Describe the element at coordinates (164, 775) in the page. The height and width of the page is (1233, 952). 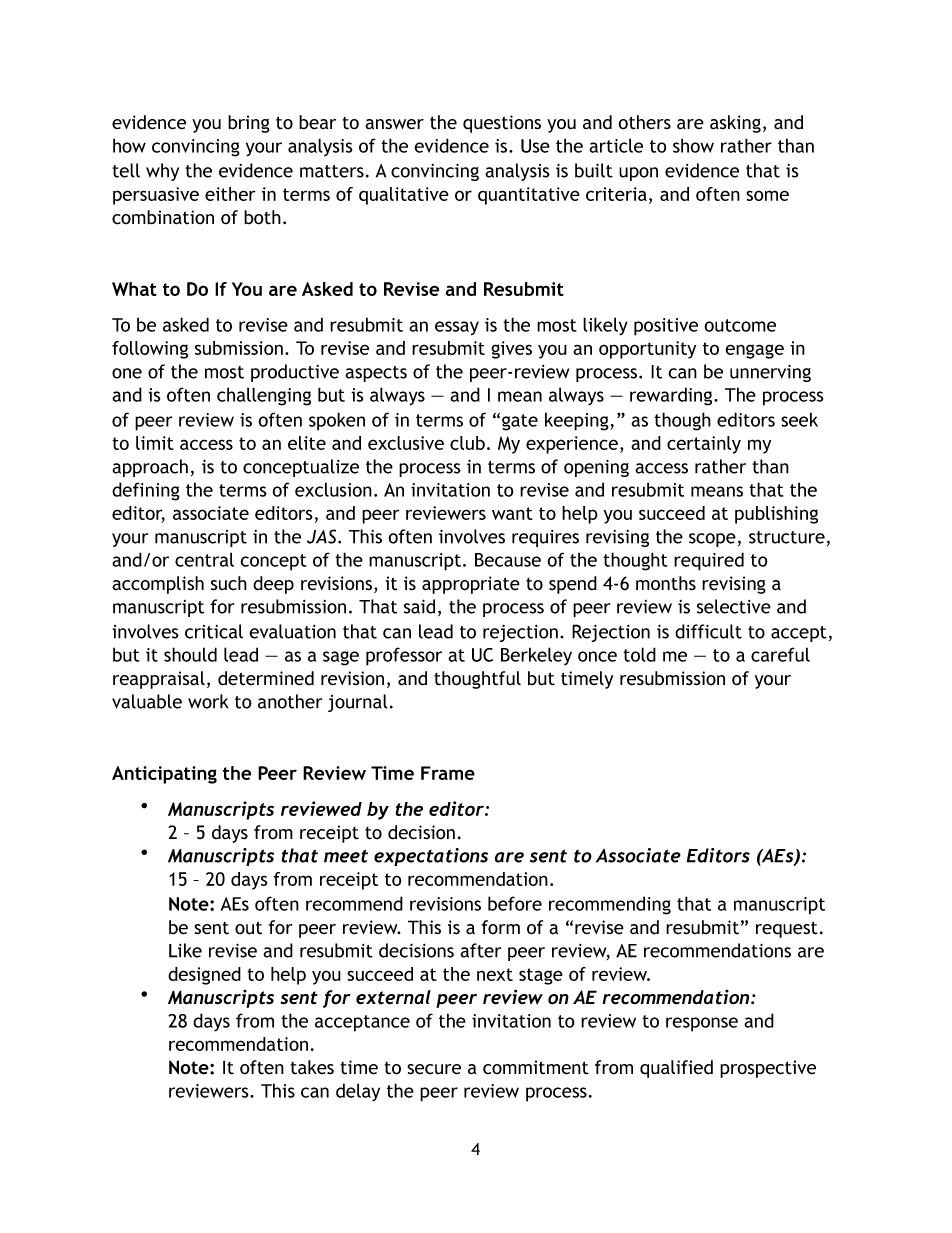
I see `Anticipating` at that location.
